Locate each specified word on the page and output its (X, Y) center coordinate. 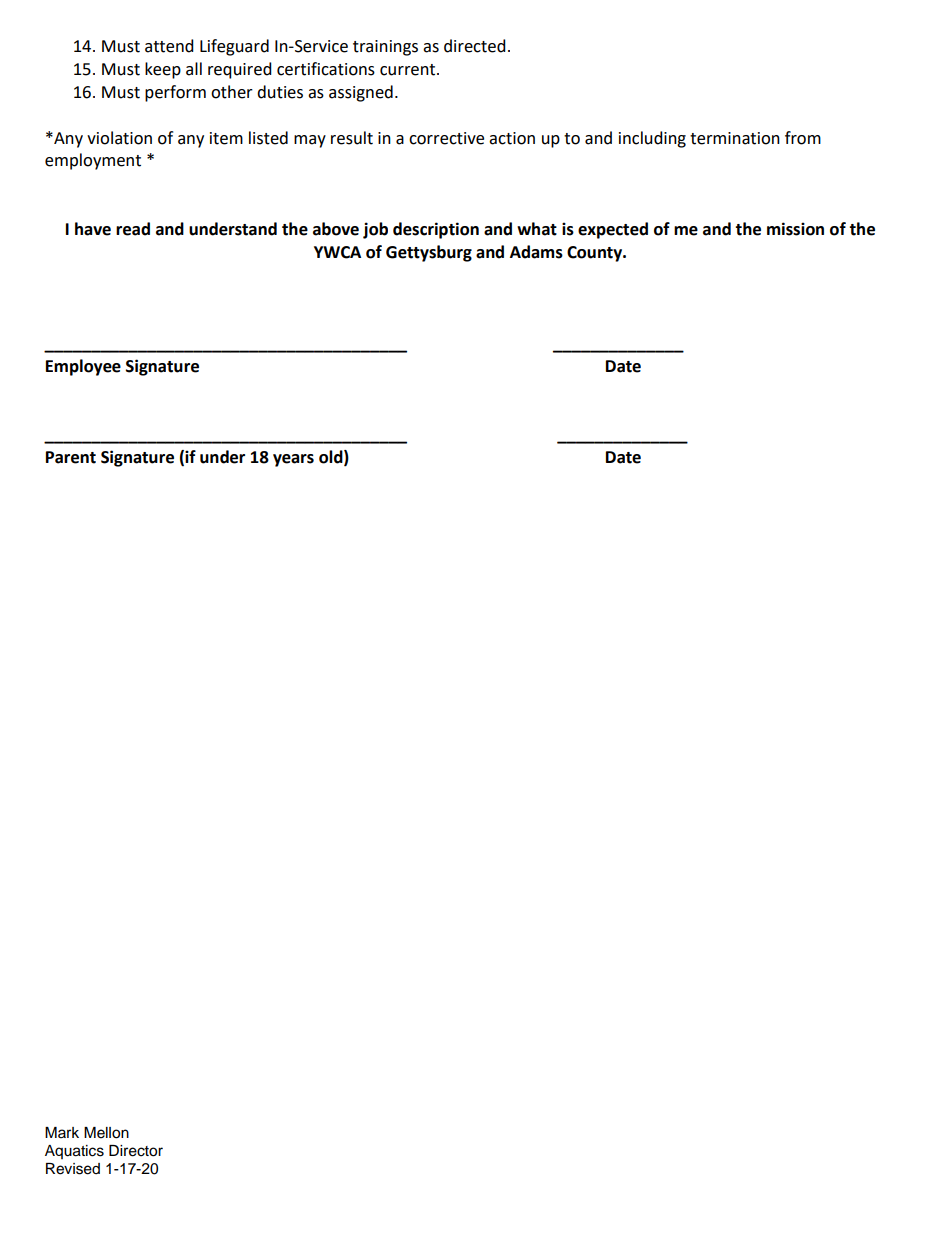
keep (163, 70)
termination (735, 138)
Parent (71, 457)
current (409, 70)
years (293, 460)
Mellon (106, 1133)
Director (136, 1151)
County (596, 254)
